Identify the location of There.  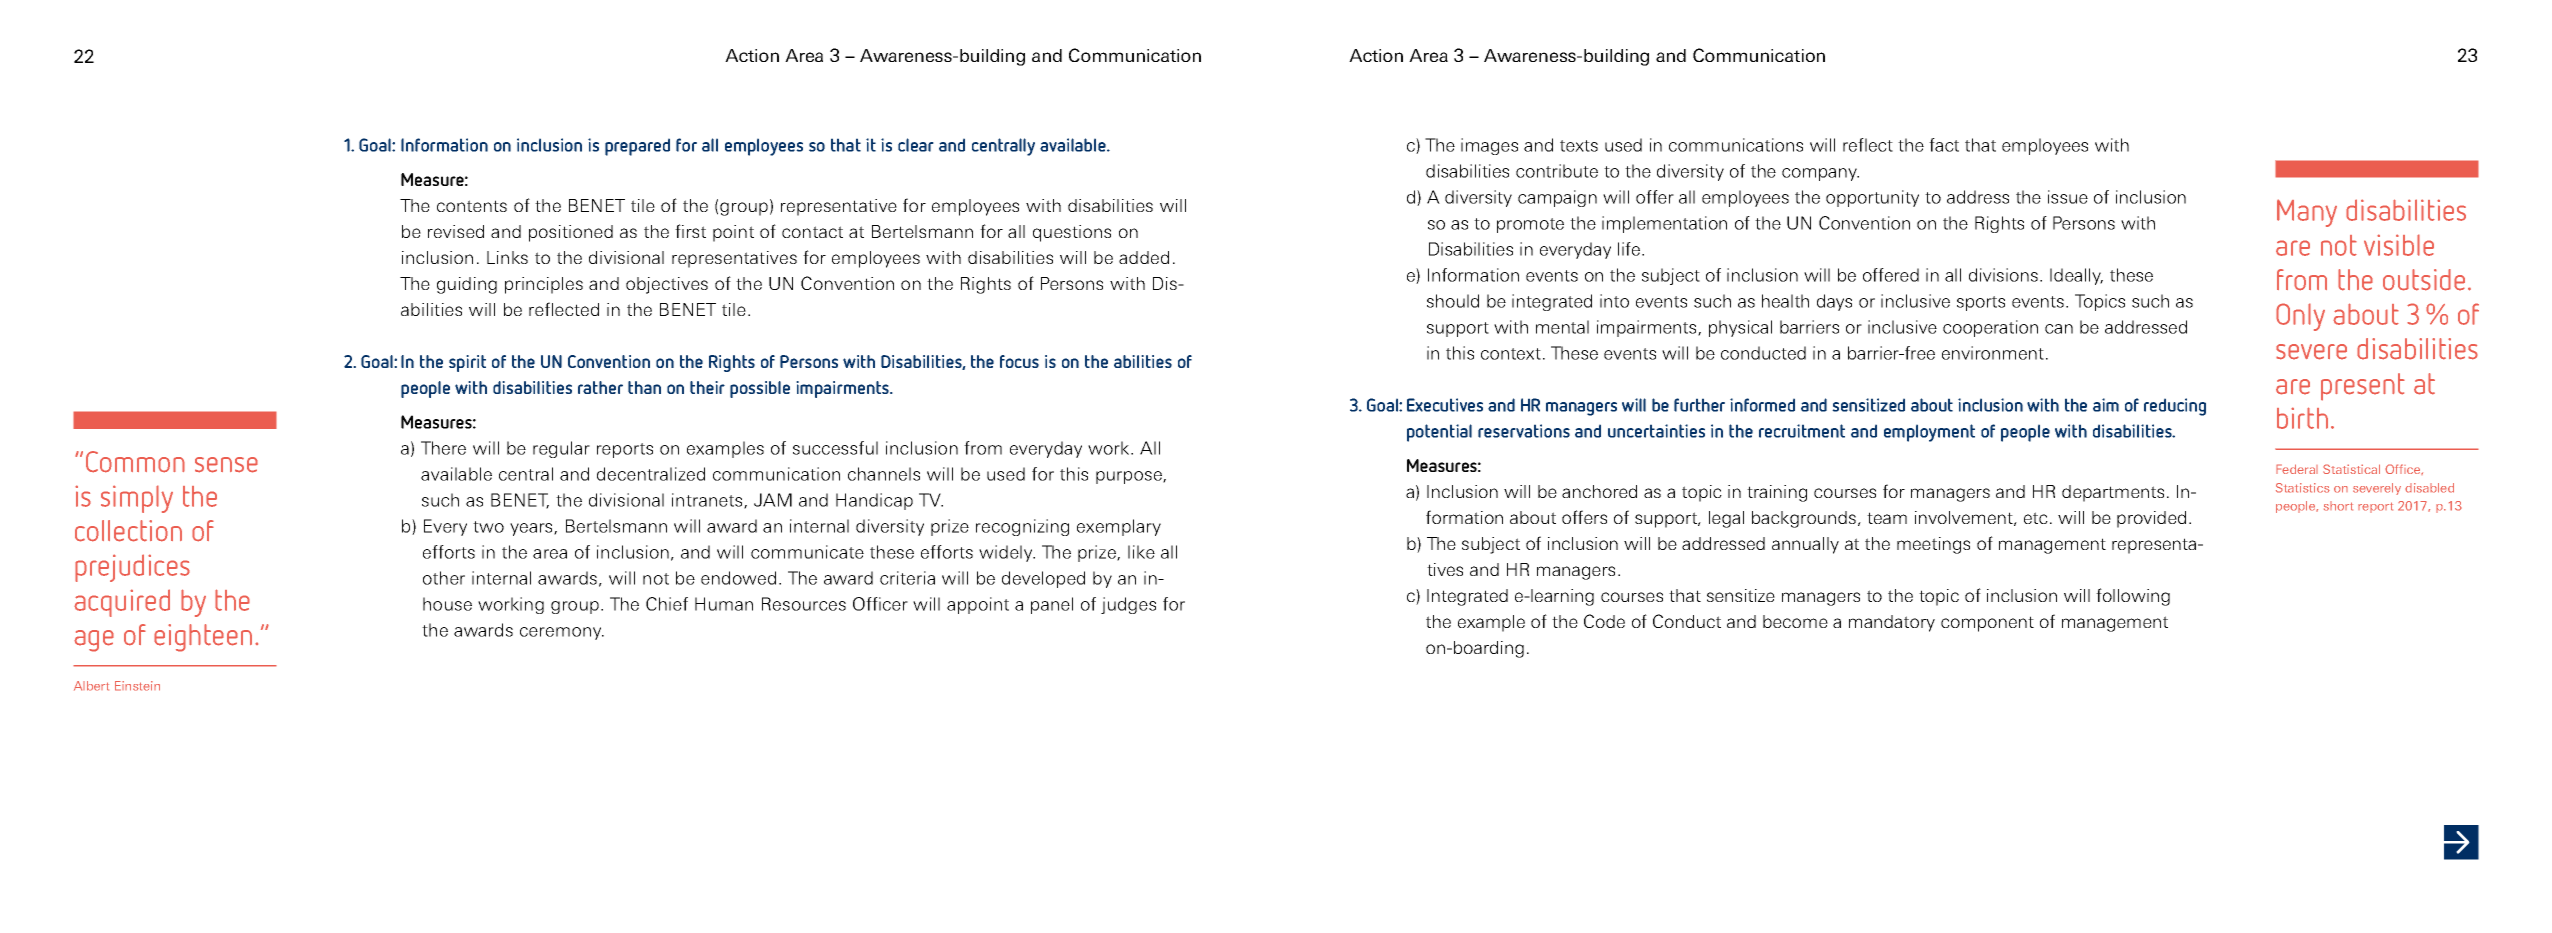
(443, 448).
